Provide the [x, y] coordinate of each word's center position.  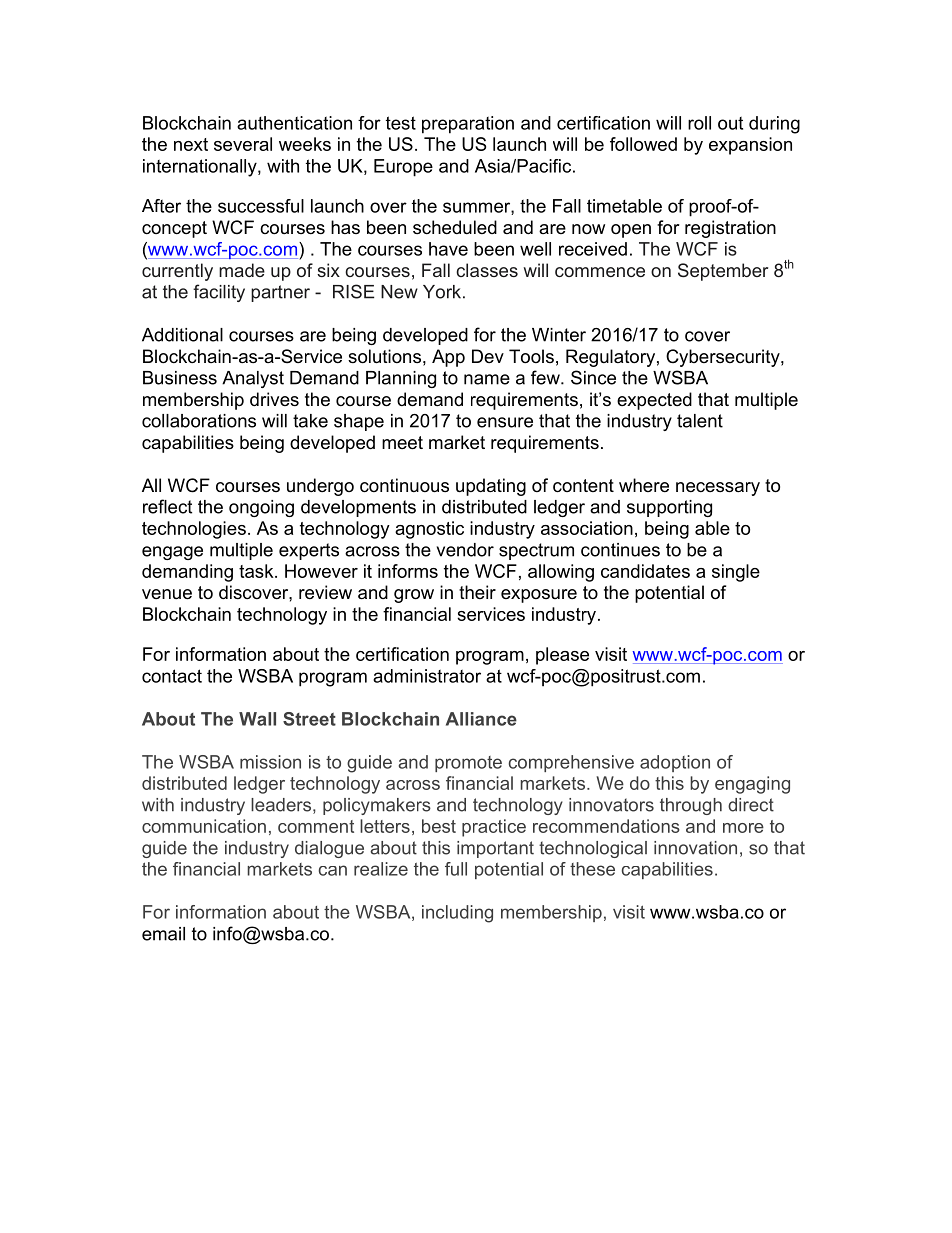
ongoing [261, 508]
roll [699, 123]
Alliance [481, 719]
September [723, 272]
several [243, 144]
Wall [257, 719]
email [163, 934]
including [457, 914]
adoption [675, 763]
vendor [465, 550]
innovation [695, 848]
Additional [182, 335]
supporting [669, 508]
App [448, 358]
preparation [468, 125]
